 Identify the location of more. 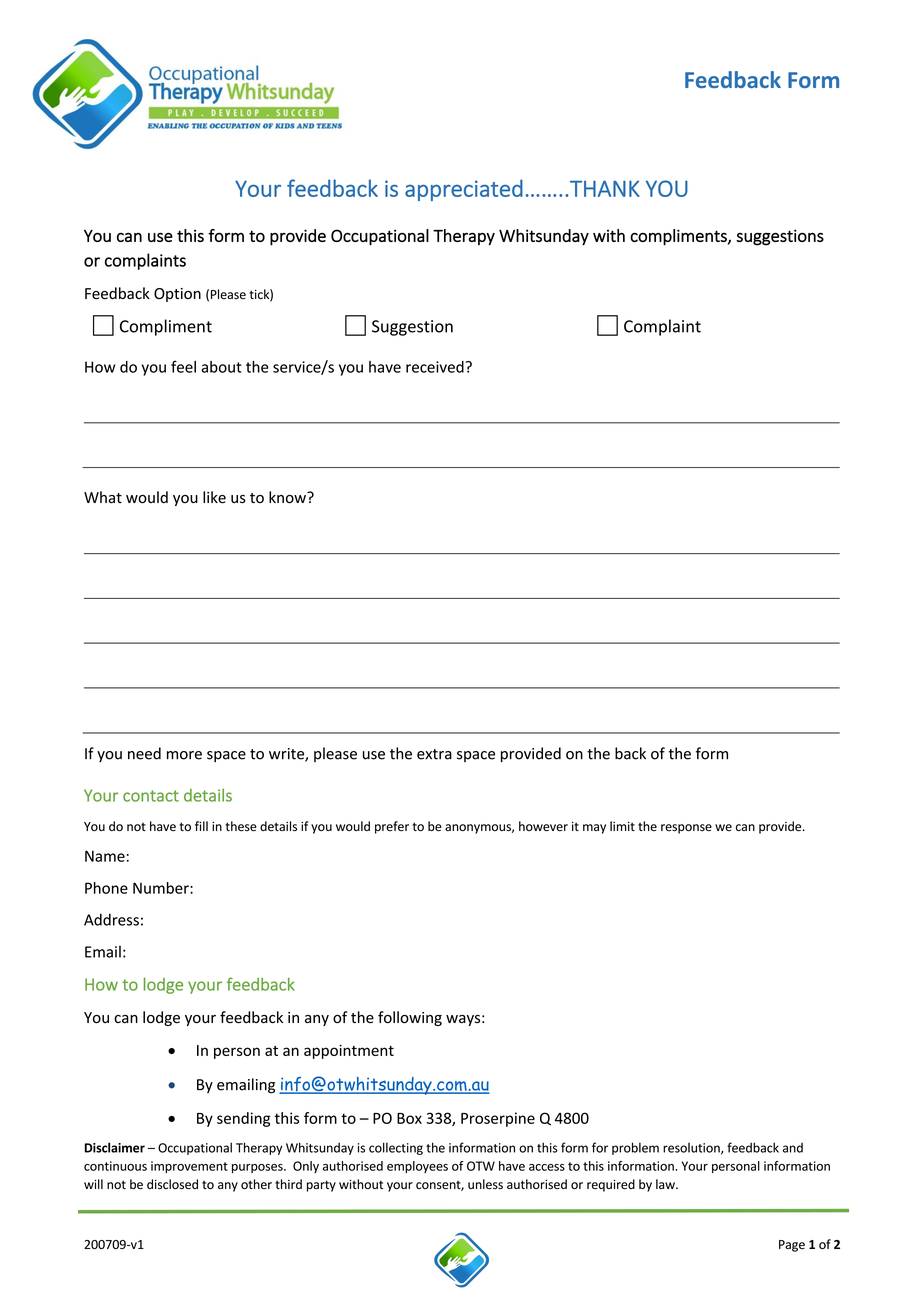
(184, 755).
